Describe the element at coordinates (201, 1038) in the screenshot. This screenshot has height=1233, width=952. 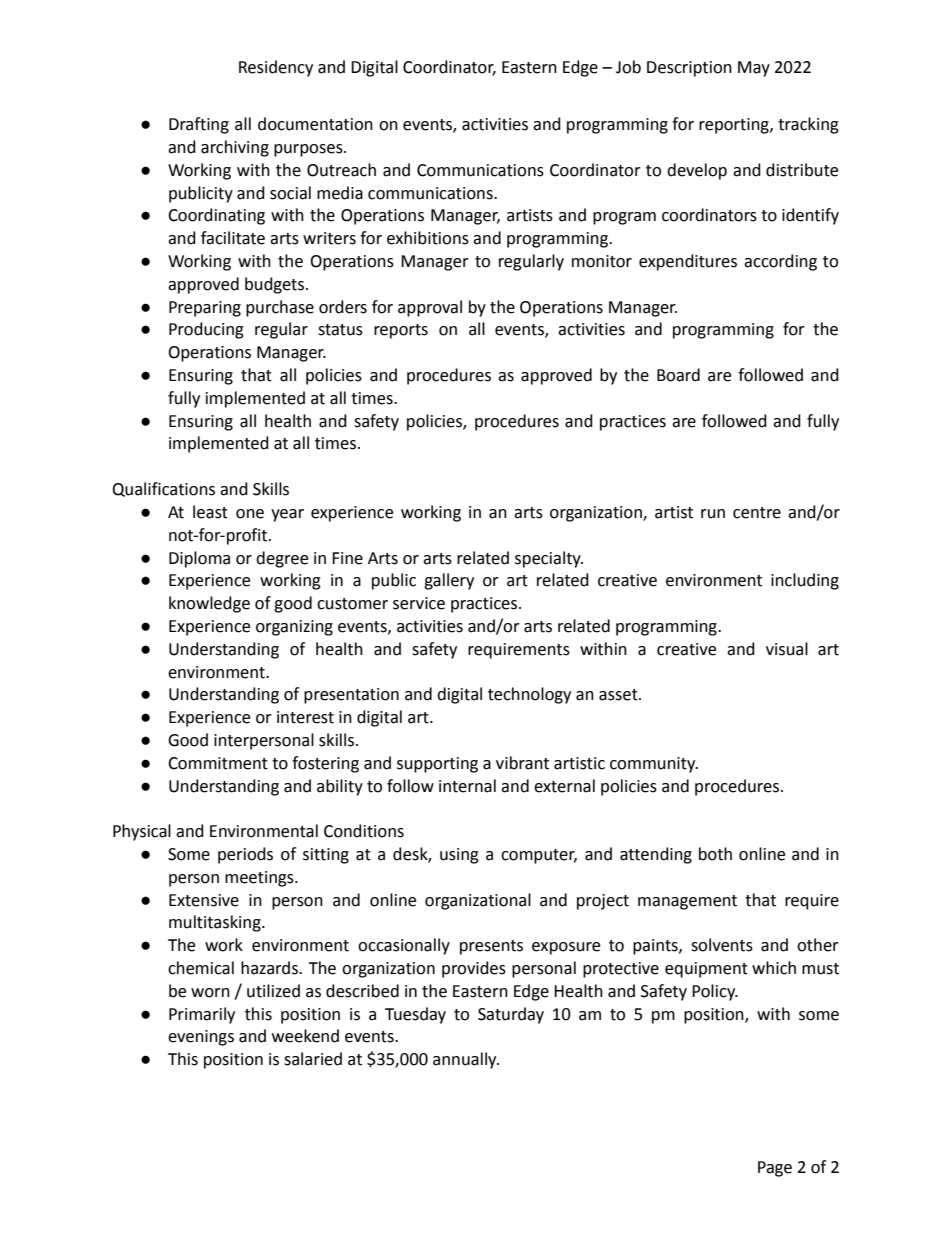
I see `evenings` at that location.
